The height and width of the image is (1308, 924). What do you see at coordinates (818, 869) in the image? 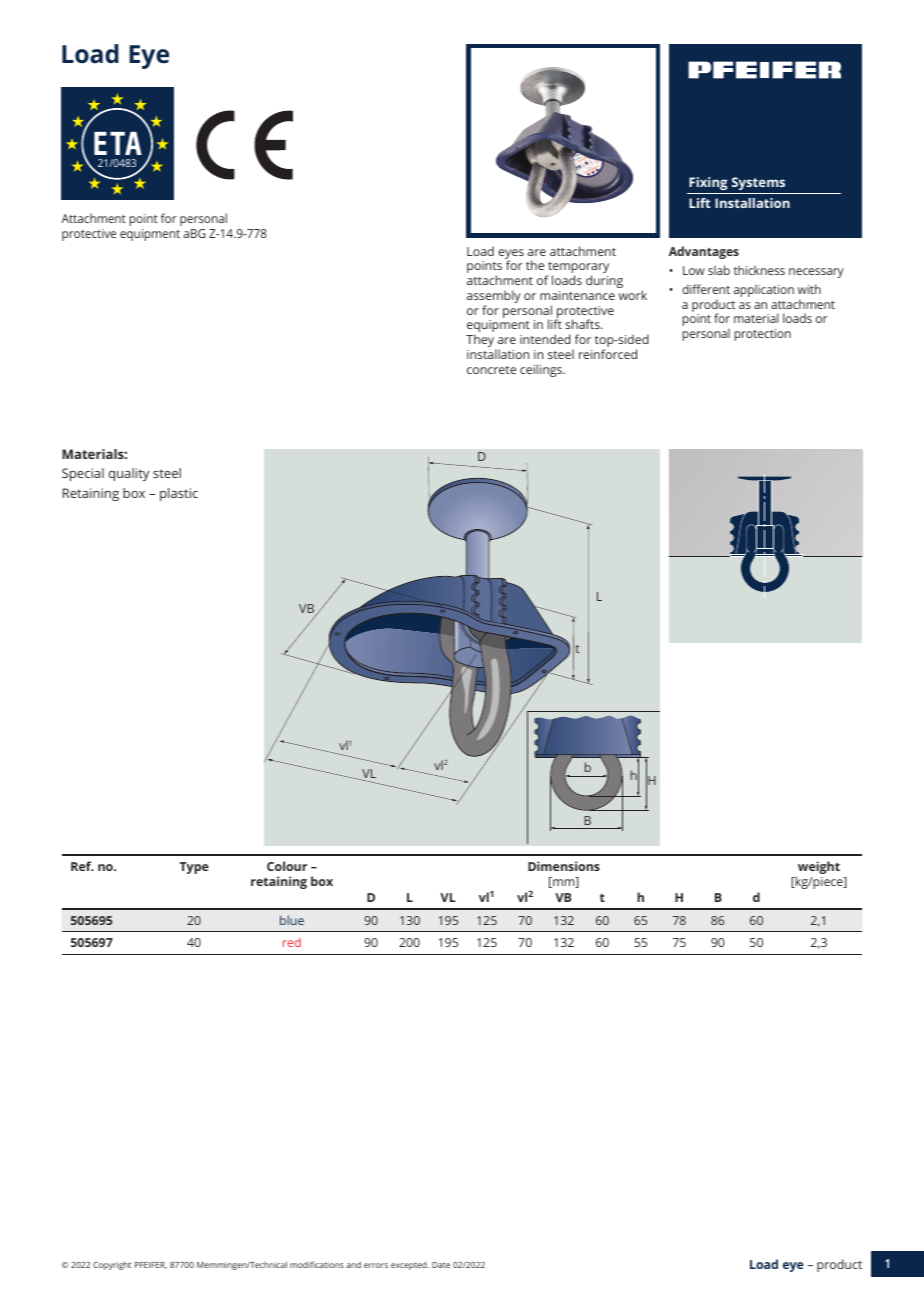
I see `weight` at bounding box center [818, 869].
